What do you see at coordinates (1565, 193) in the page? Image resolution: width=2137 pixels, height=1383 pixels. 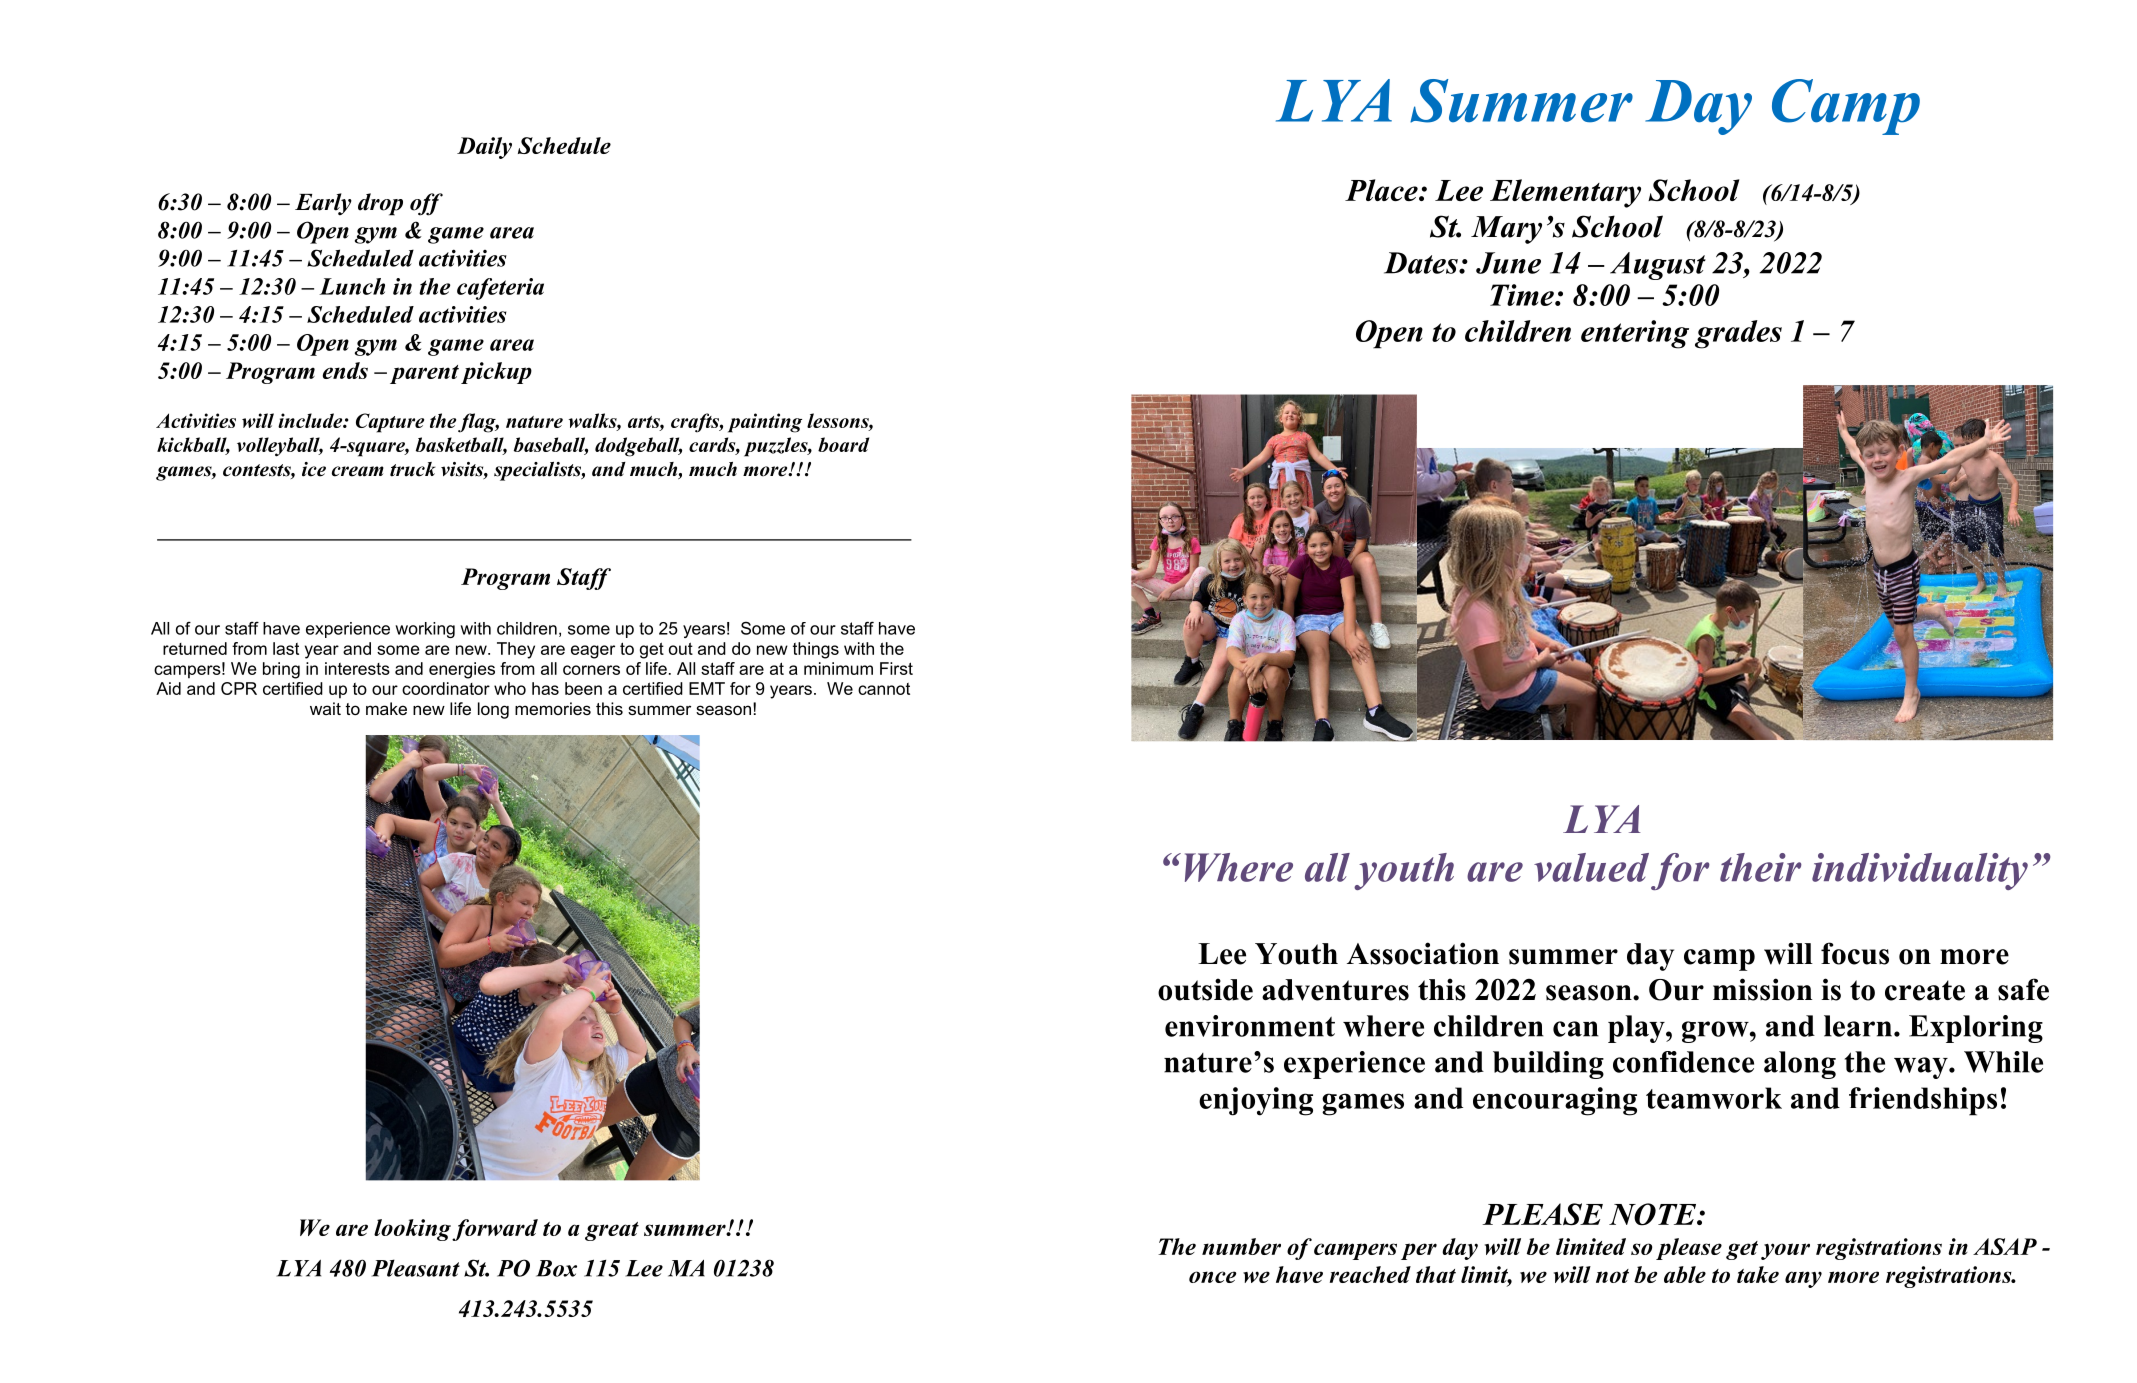 I see `Elementary` at bounding box center [1565, 193].
